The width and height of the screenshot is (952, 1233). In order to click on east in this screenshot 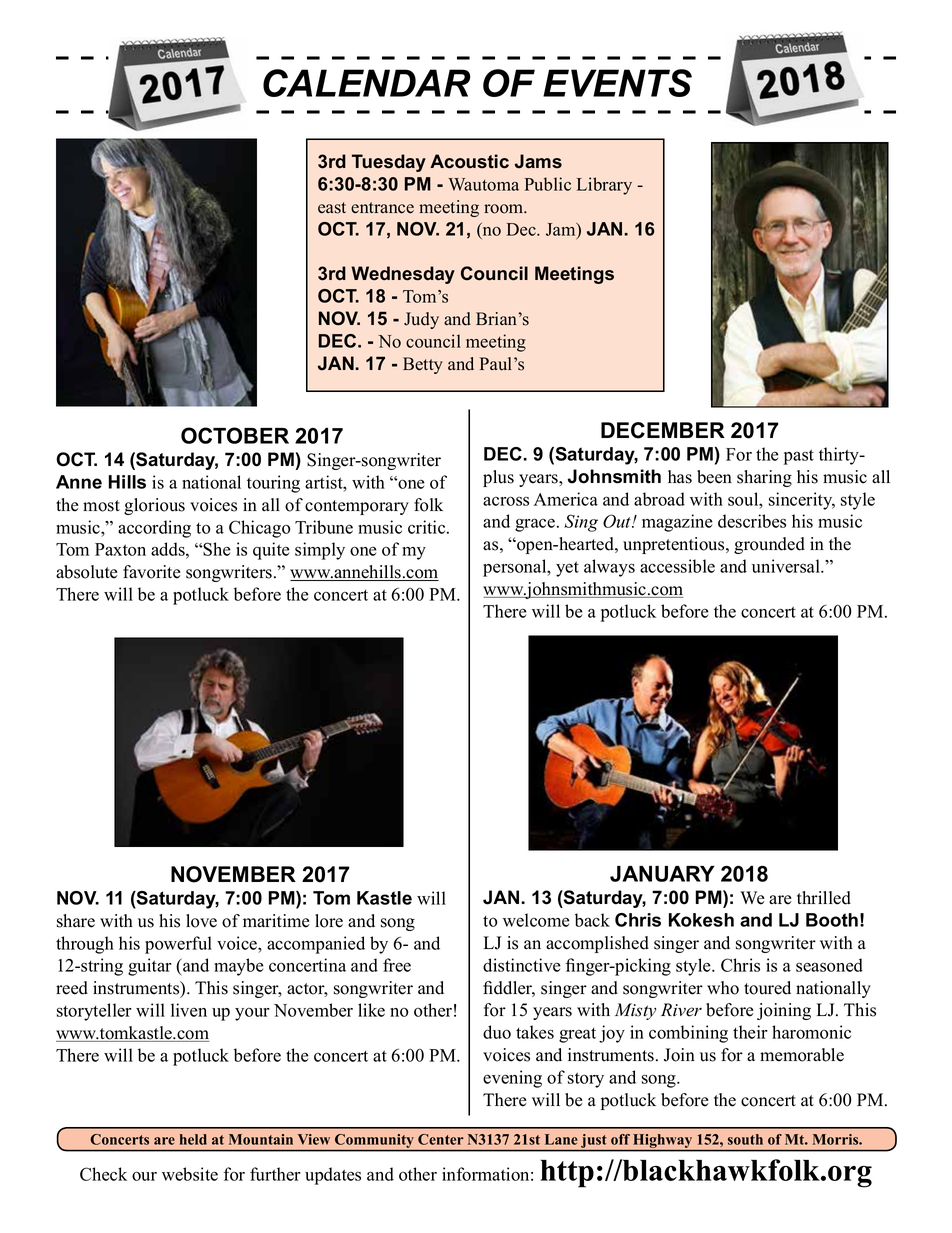, I will do `click(332, 208)`.
